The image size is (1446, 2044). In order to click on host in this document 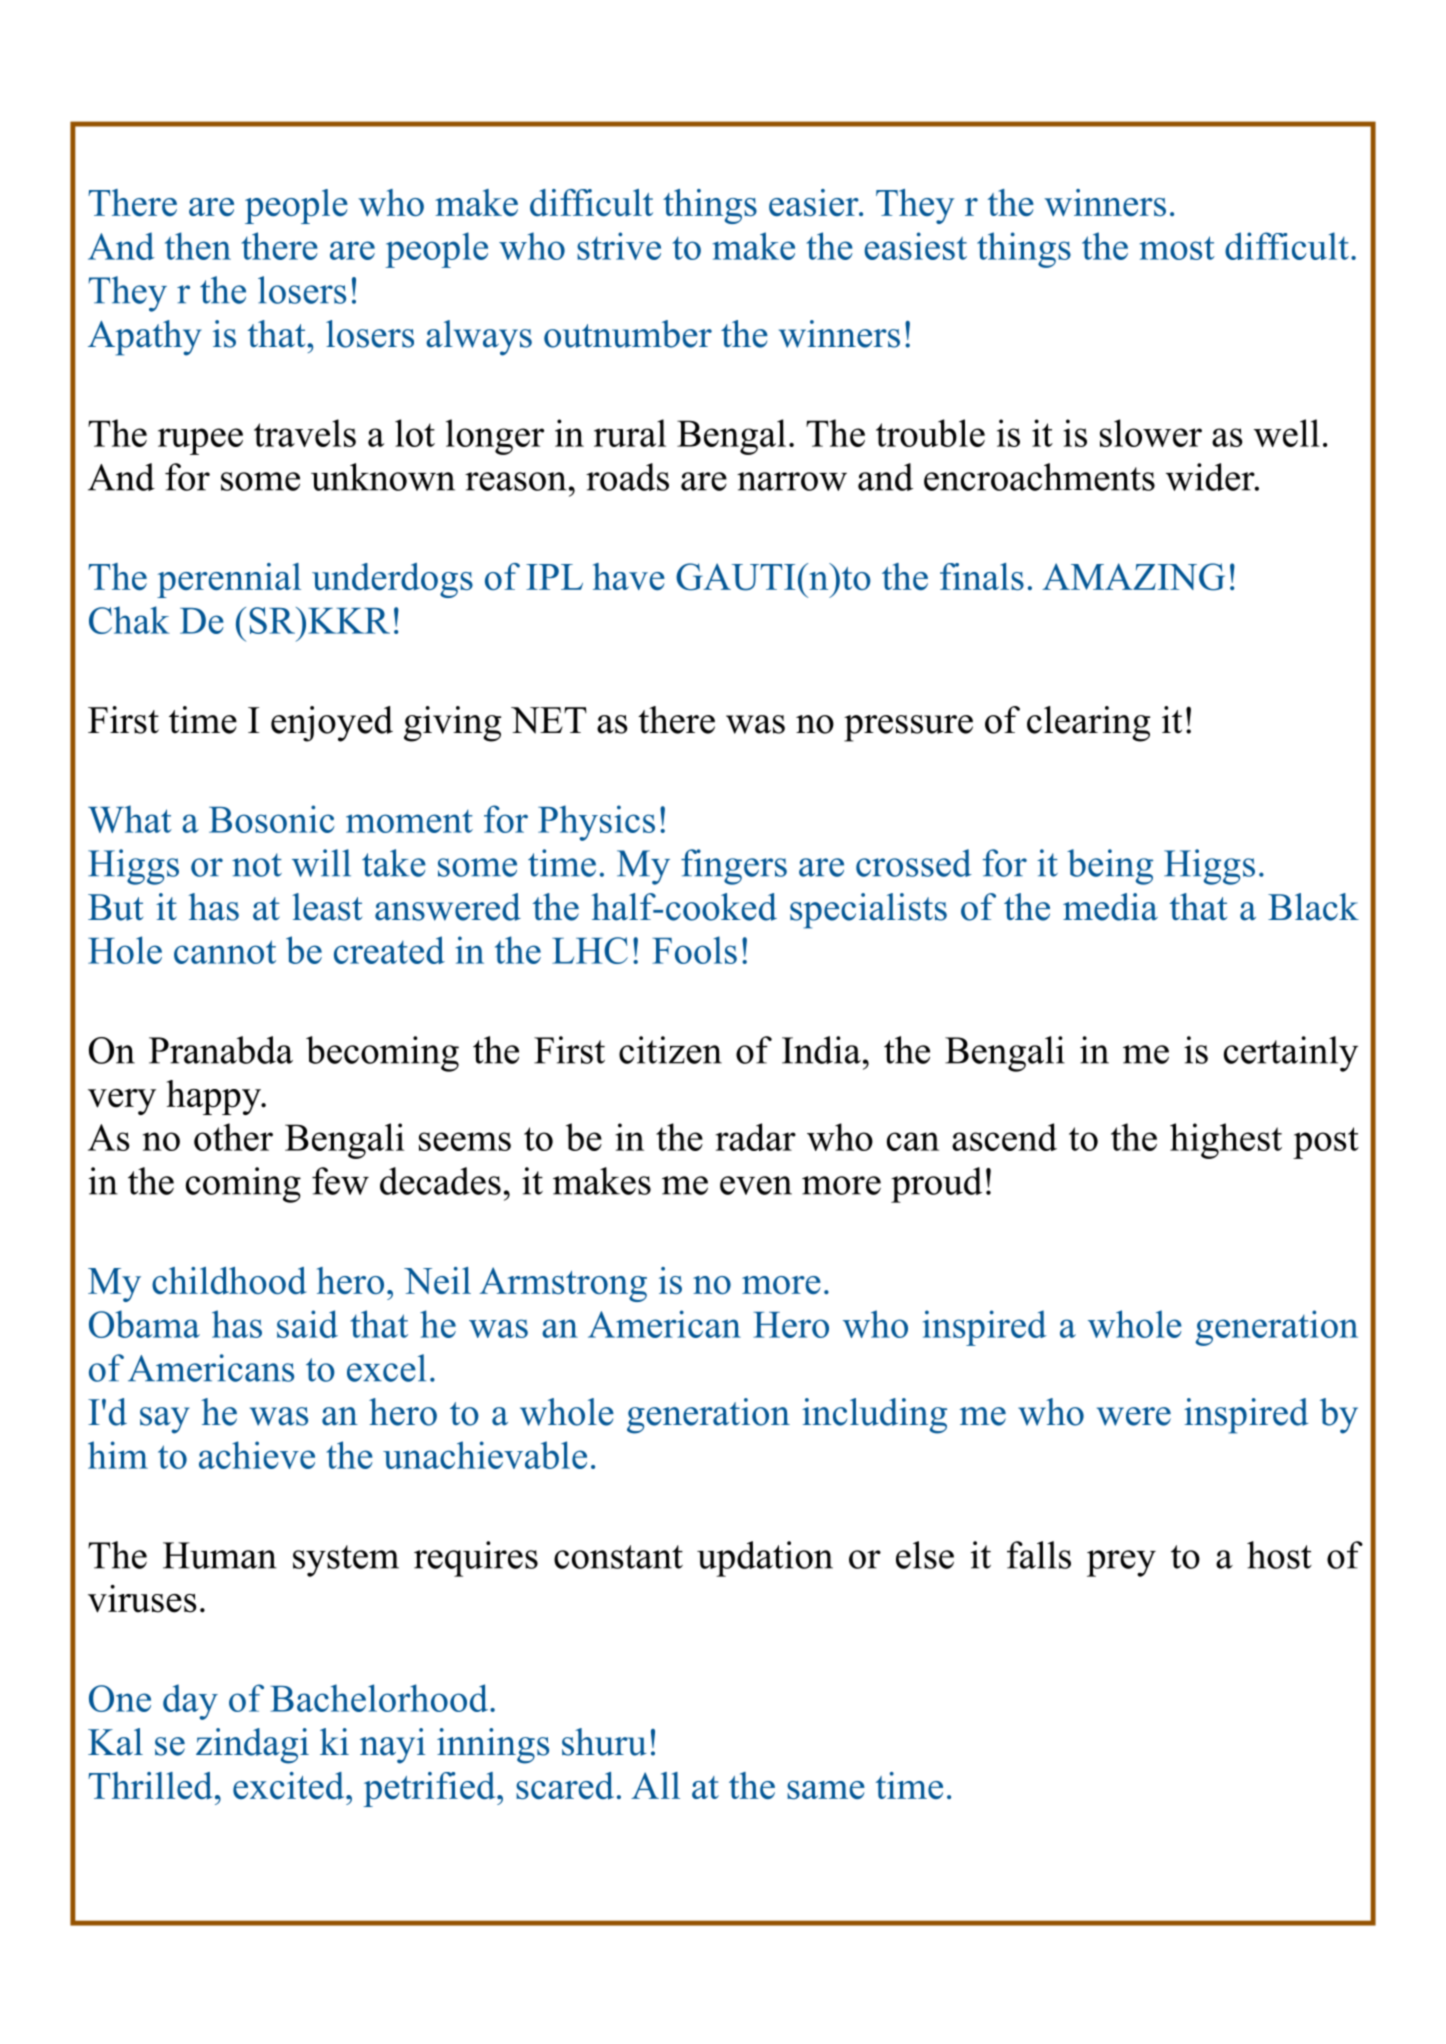, I will do `click(1279, 1555)`.
